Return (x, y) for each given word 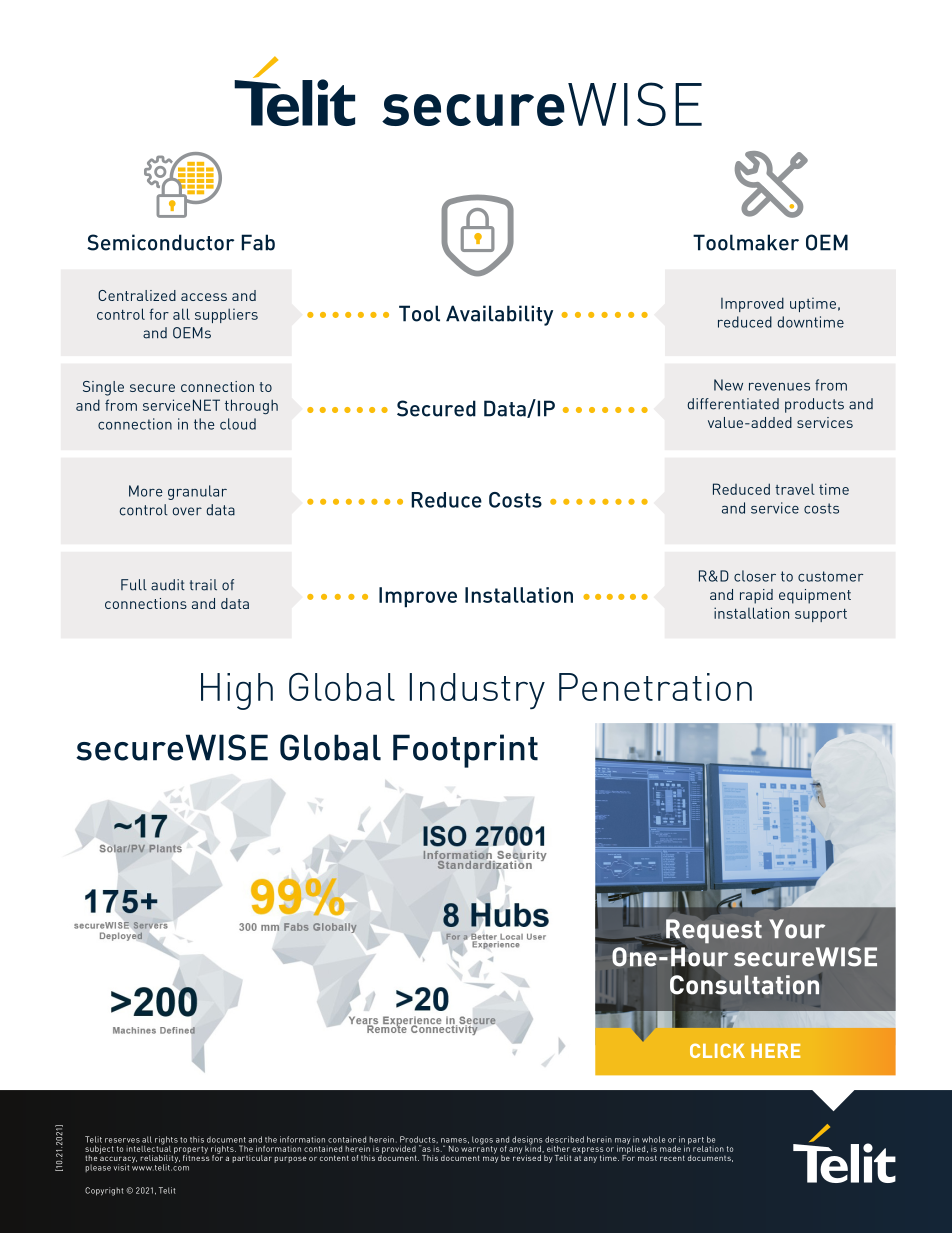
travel (795, 489)
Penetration (655, 687)
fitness (196, 1156)
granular (197, 492)
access (204, 297)
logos (482, 1141)
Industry (477, 691)
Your (797, 929)
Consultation (744, 985)
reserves (122, 1140)
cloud (238, 424)
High (237, 691)
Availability (499, 315)
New (728, 385)
